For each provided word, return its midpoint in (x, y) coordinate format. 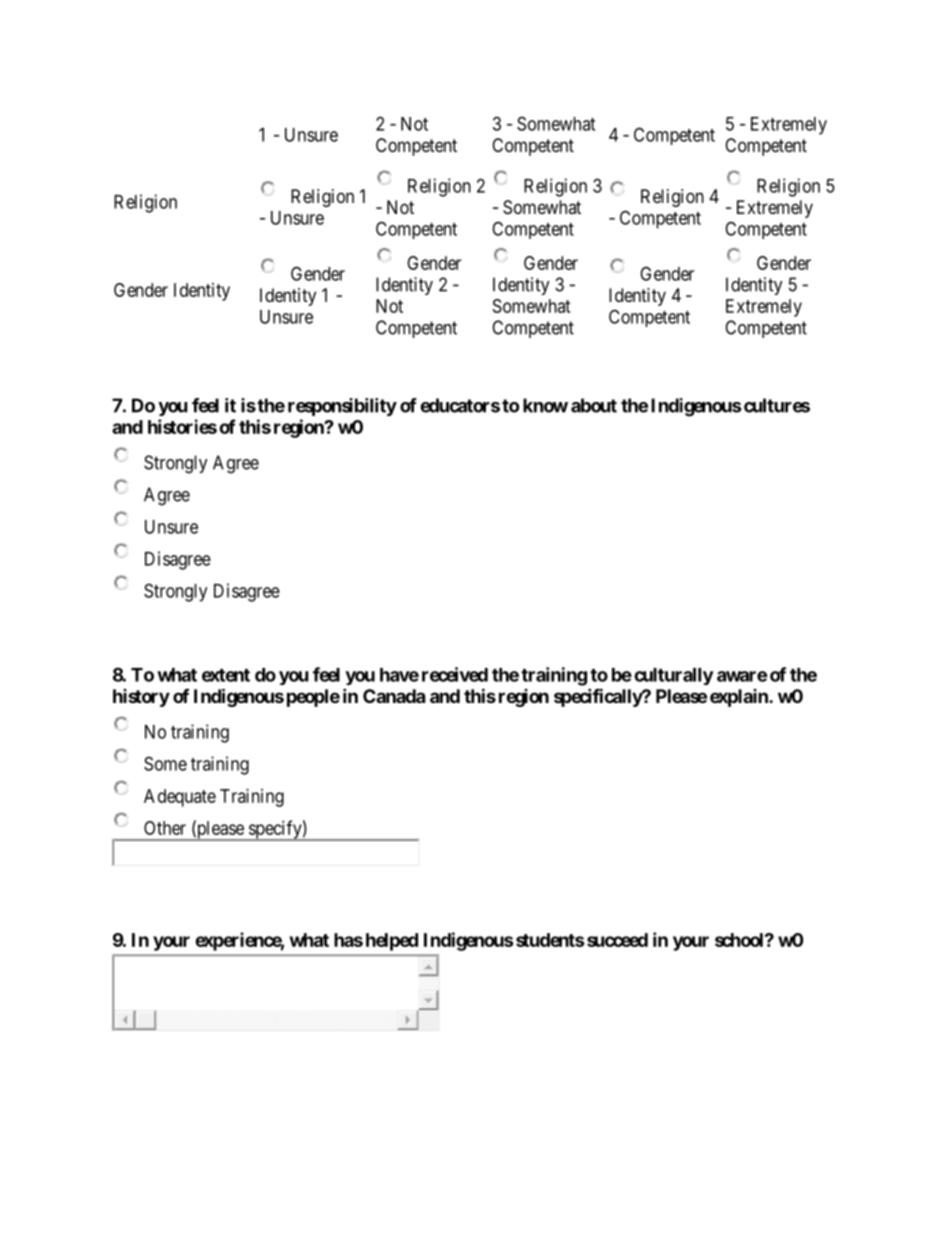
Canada (394, 696)
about (594, 405)
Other (165, 828)
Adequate (180, 798)
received (455, 674)
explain (740, 698)
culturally (674, 676)
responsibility (342, 407)
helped (392, 942)
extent (226, 675)
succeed (617, 940)
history (141, 698)
